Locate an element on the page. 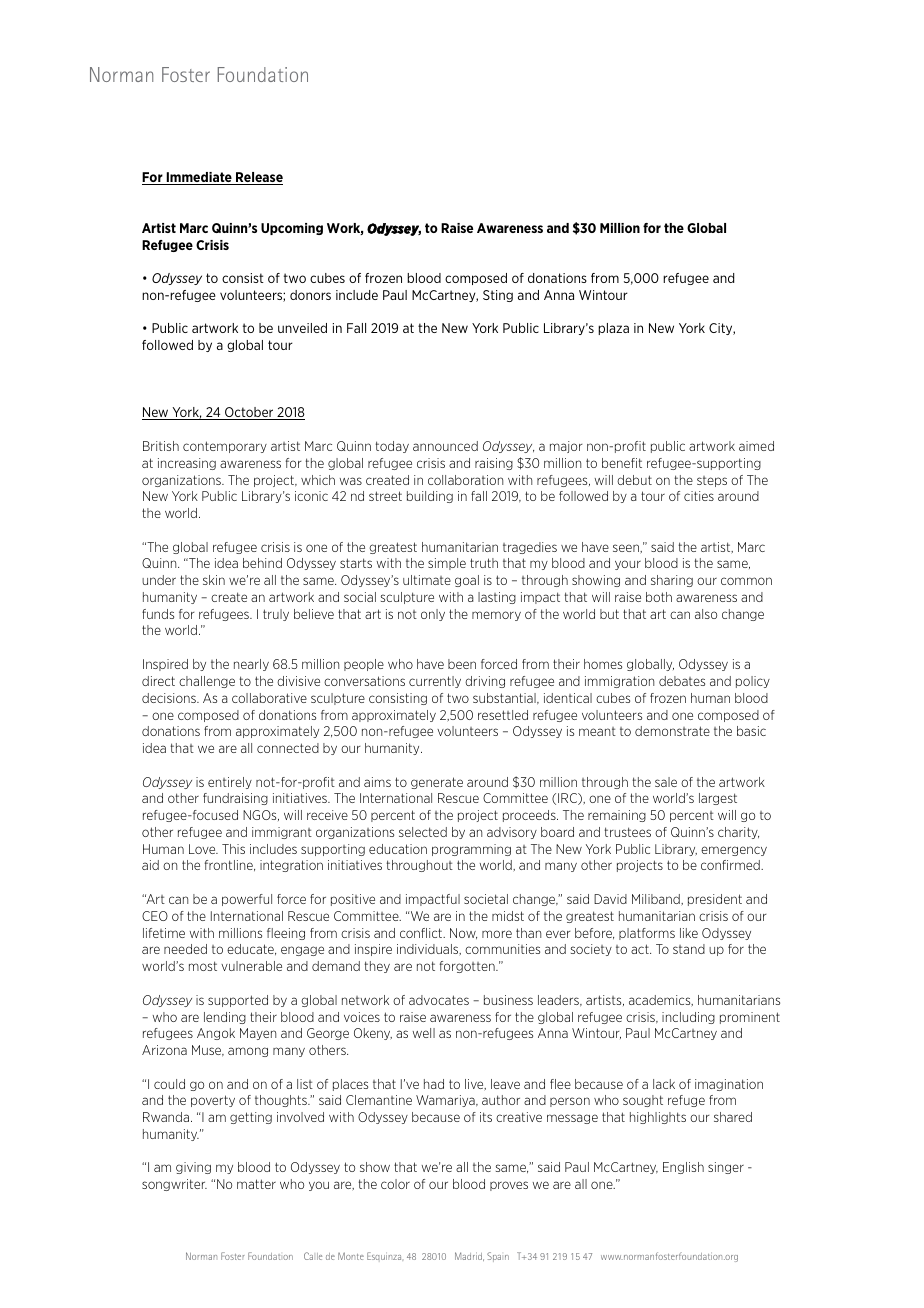 The image size is (924, 1308). currently is located at coordinates (435, 682).
